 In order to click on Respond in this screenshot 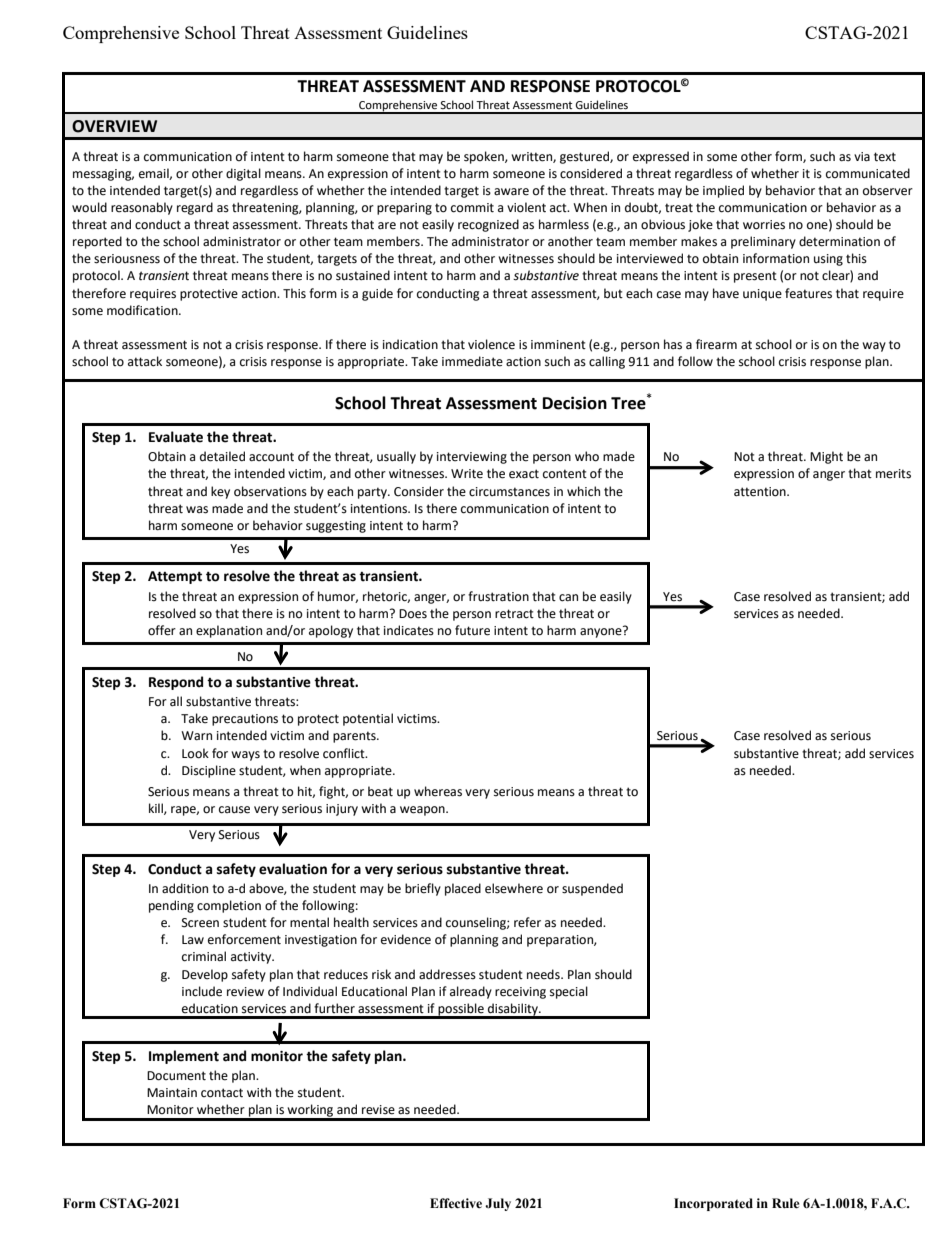, I will do `click(176, 683)`.
